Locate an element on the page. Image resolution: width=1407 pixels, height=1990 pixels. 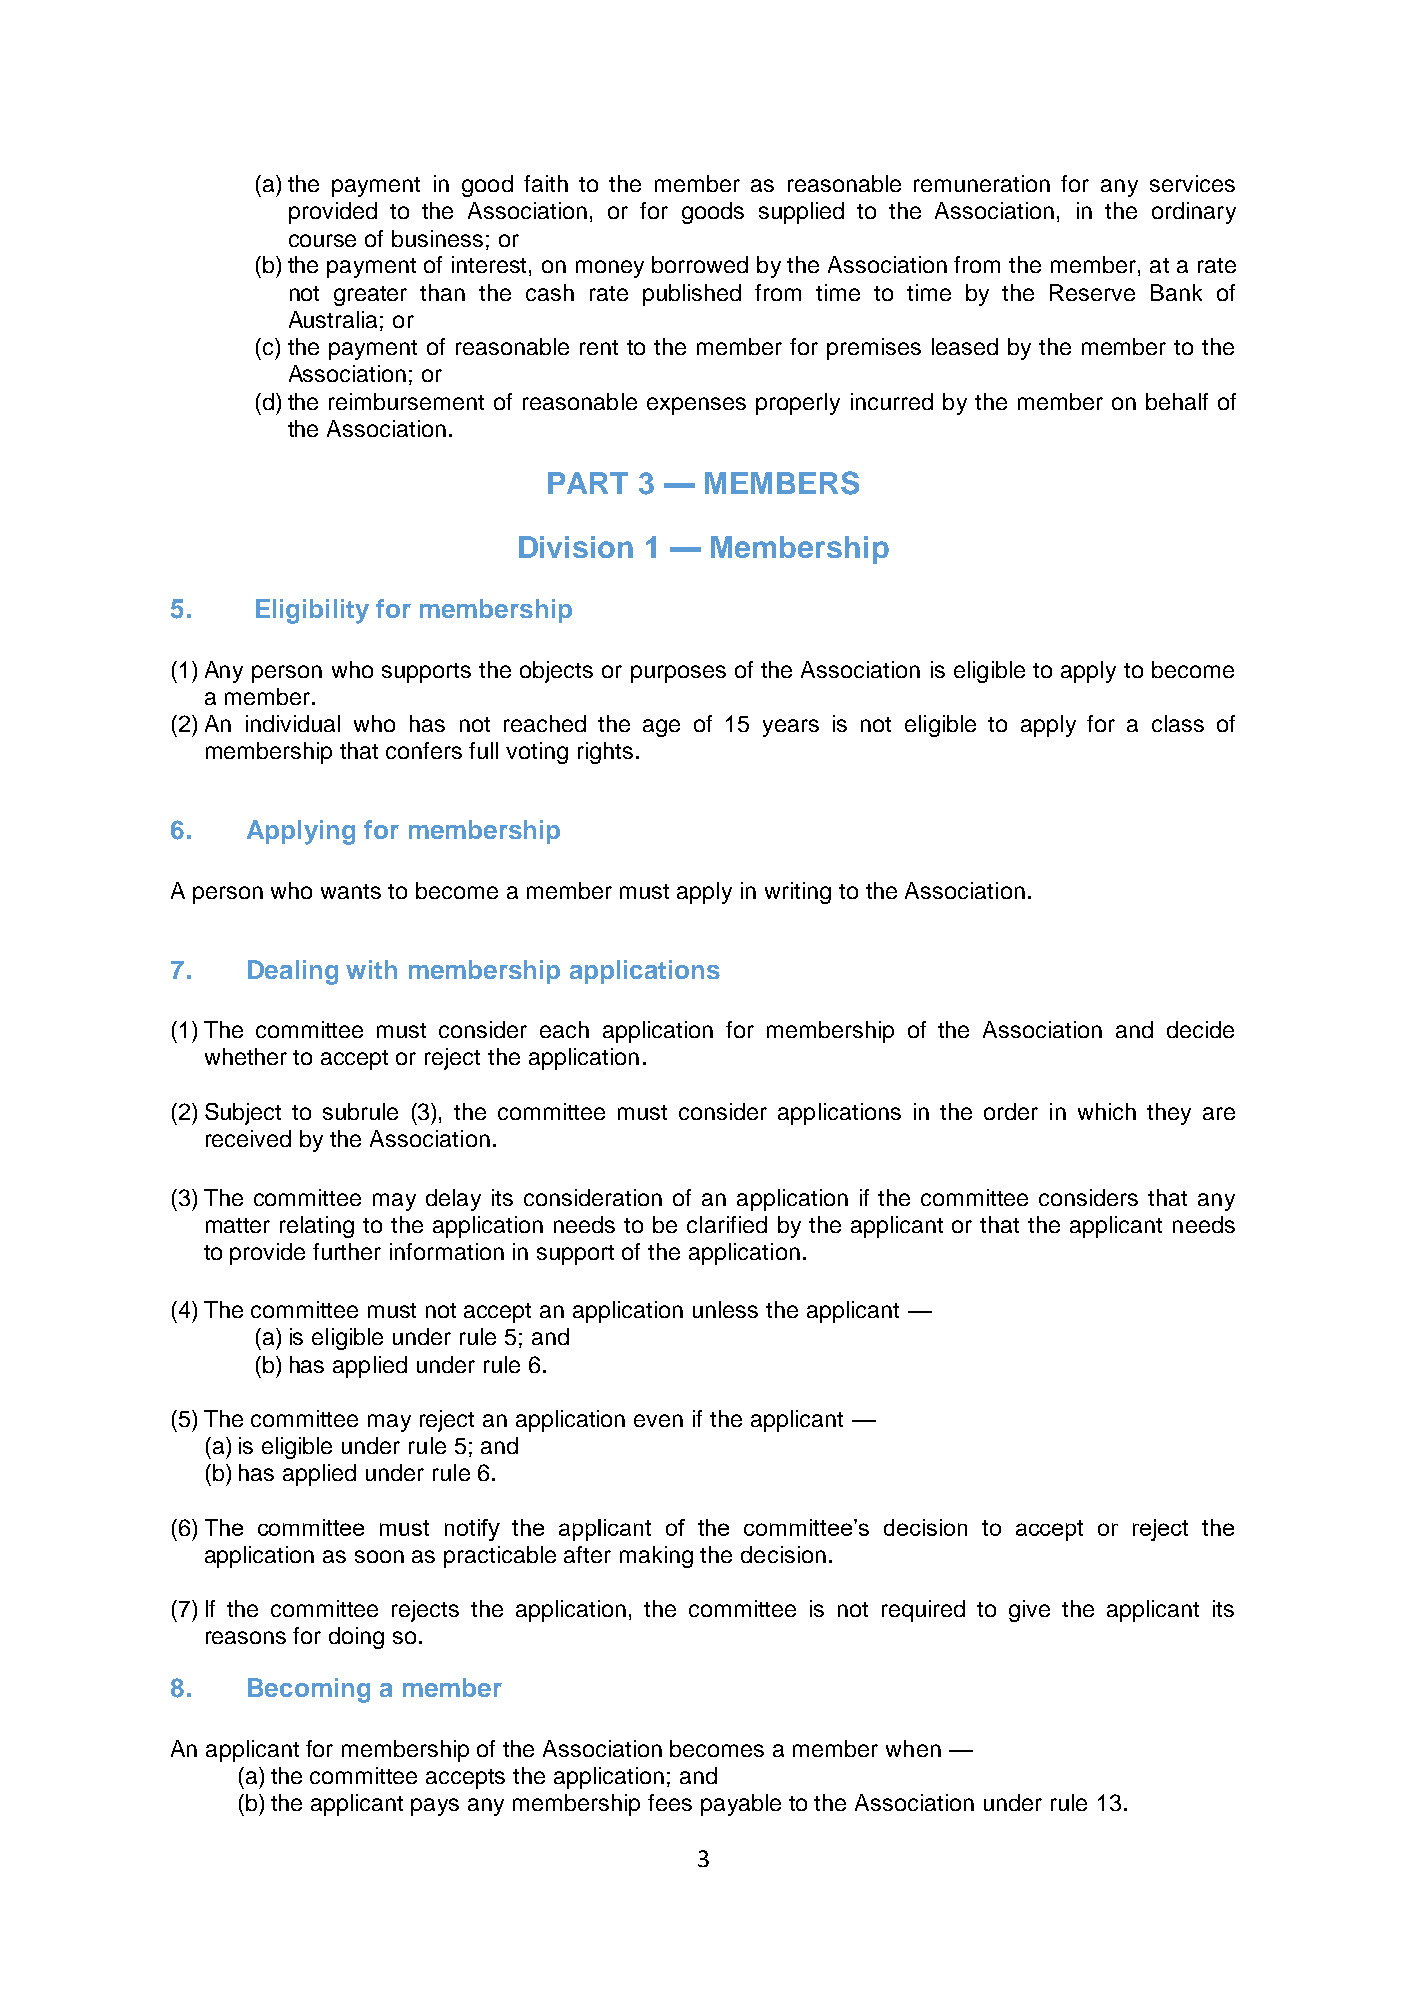
course is located at coordinates (322, 240).
